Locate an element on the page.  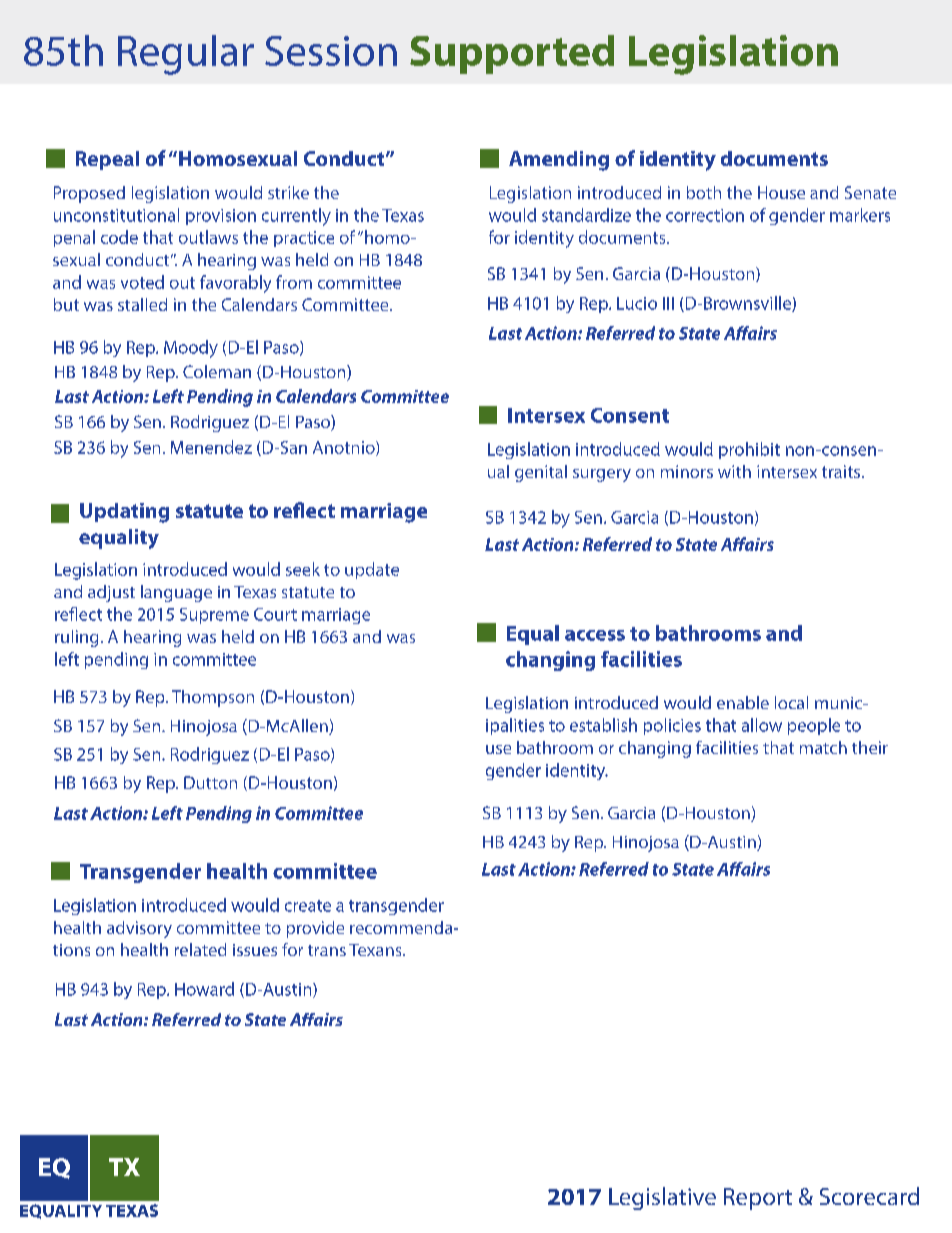
language is located at coordinates (176, 593).
